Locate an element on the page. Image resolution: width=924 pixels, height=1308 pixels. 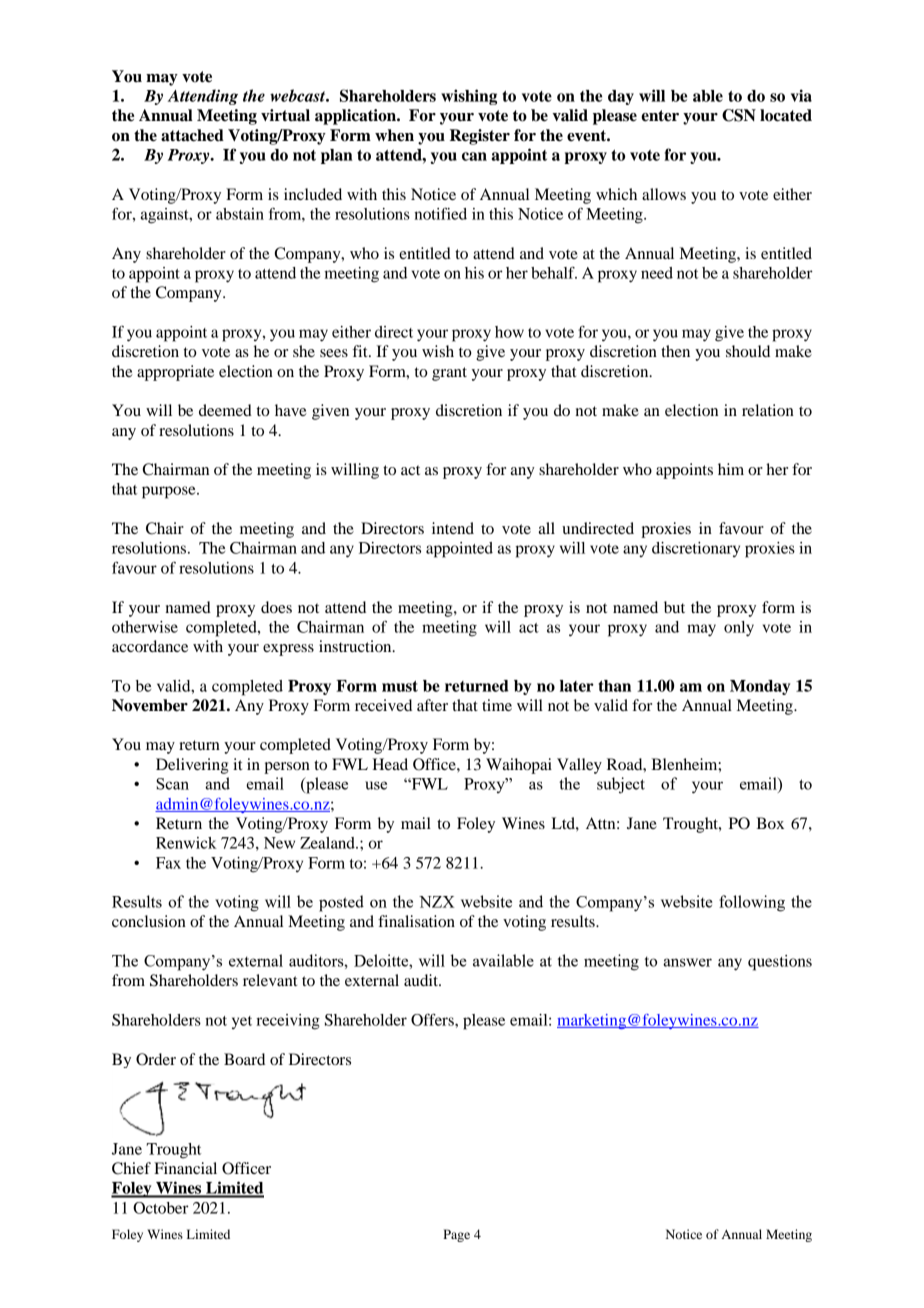
answer is located at coordinates (687, 962).
